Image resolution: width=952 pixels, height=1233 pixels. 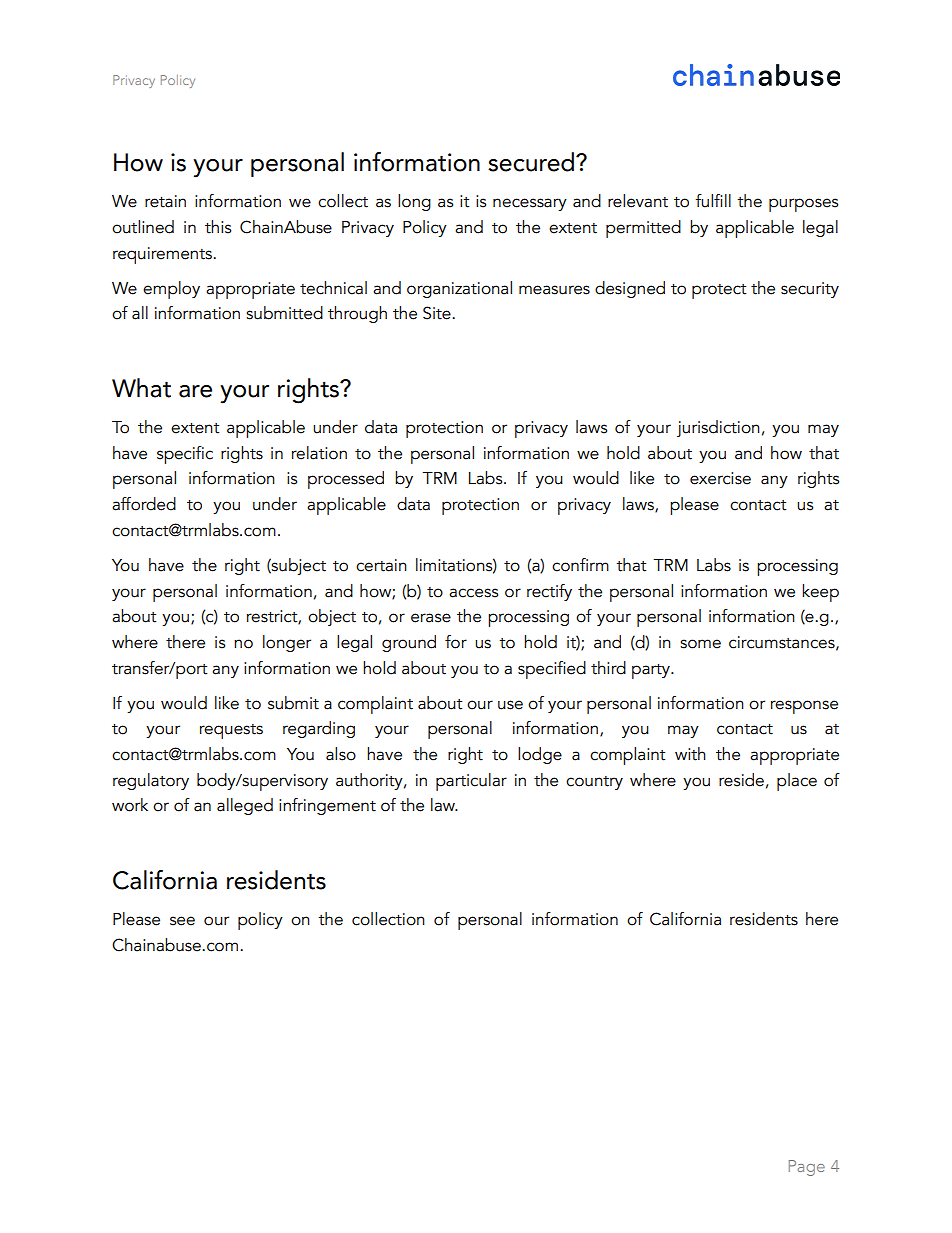 What do you see at coordinates (409, 643) in the page?
I see `ground` at bounding box center [409, 643].
